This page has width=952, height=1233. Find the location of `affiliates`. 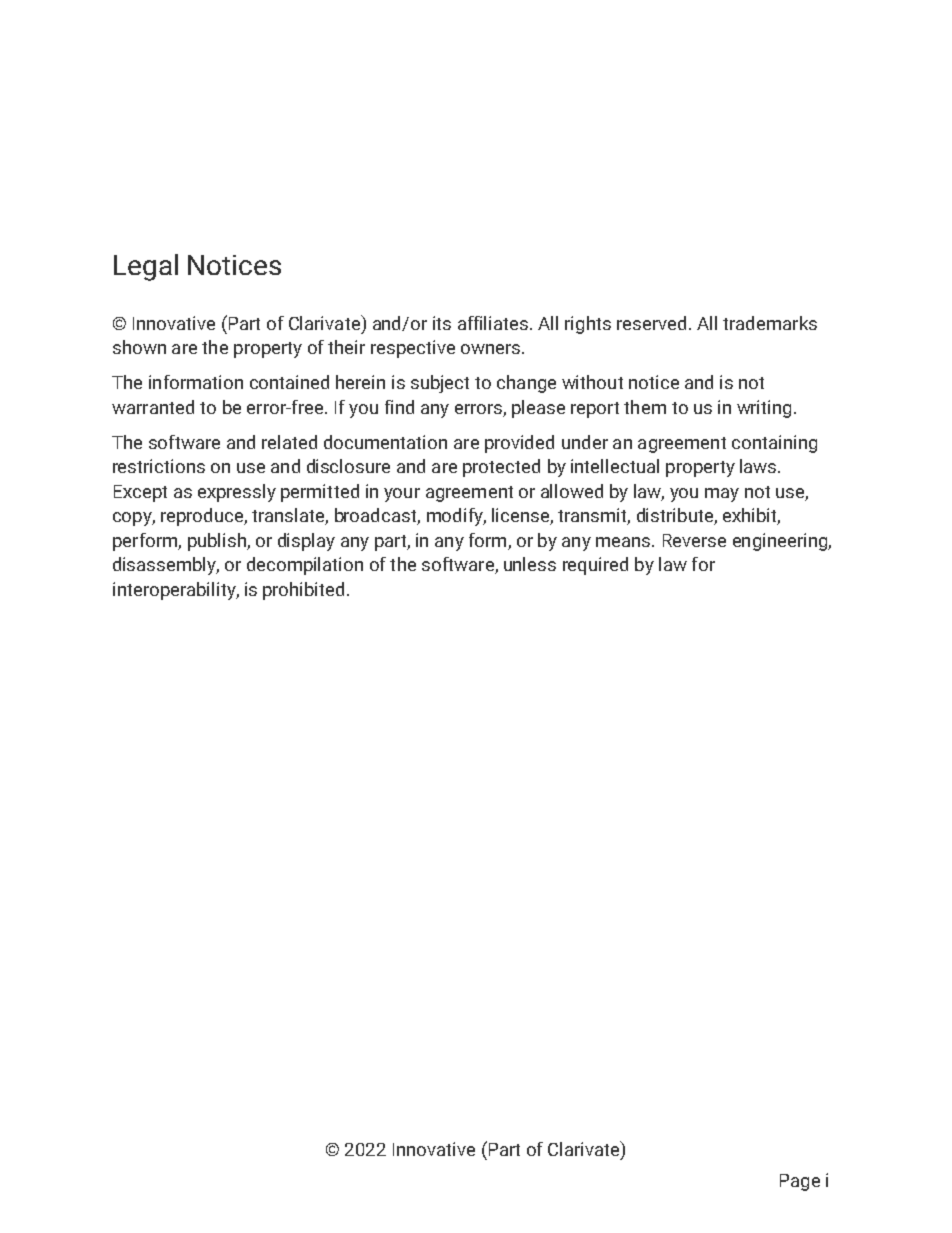

affiliates is located at coordinates (494, 323).
